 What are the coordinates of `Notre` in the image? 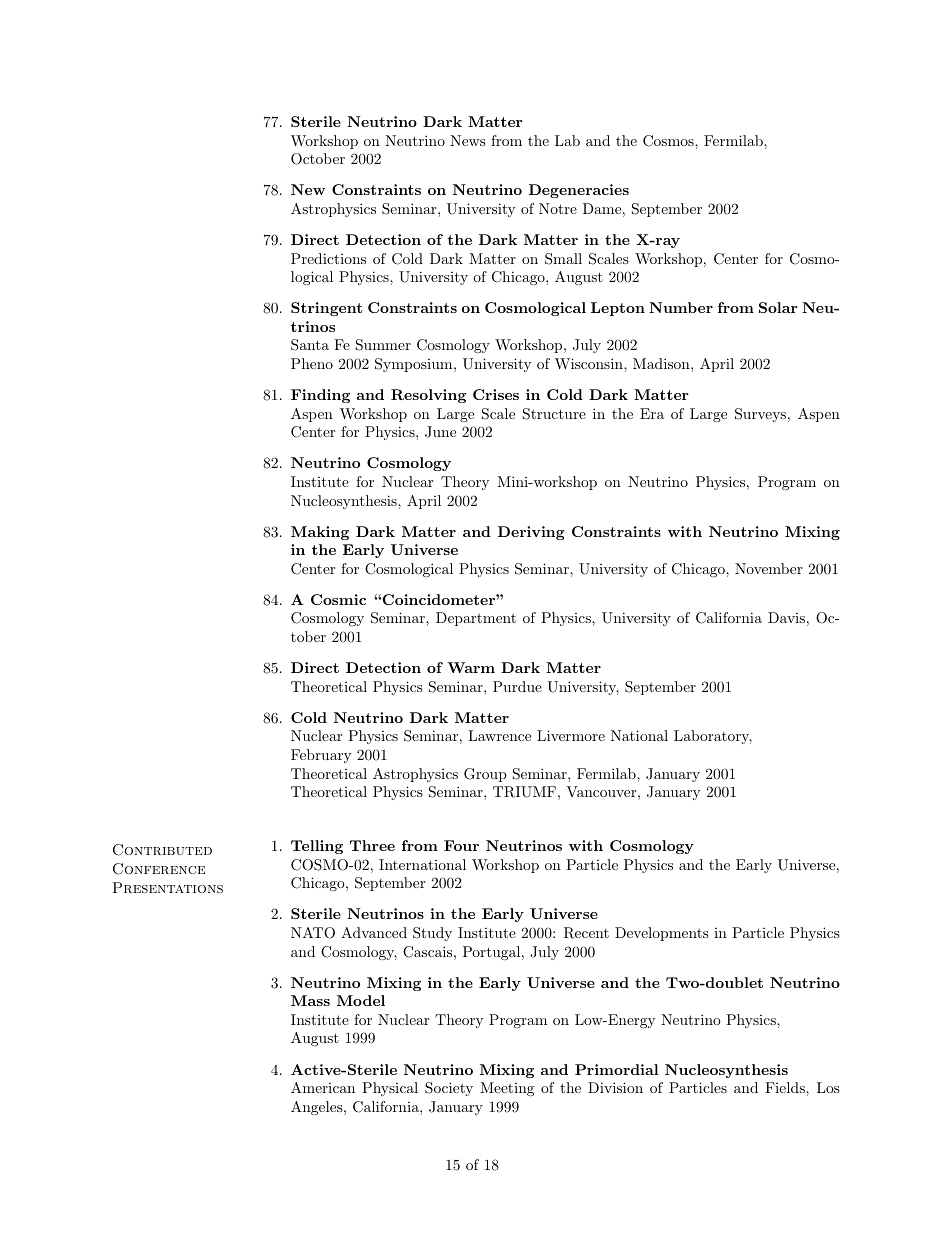 It's located at (558, 208).
